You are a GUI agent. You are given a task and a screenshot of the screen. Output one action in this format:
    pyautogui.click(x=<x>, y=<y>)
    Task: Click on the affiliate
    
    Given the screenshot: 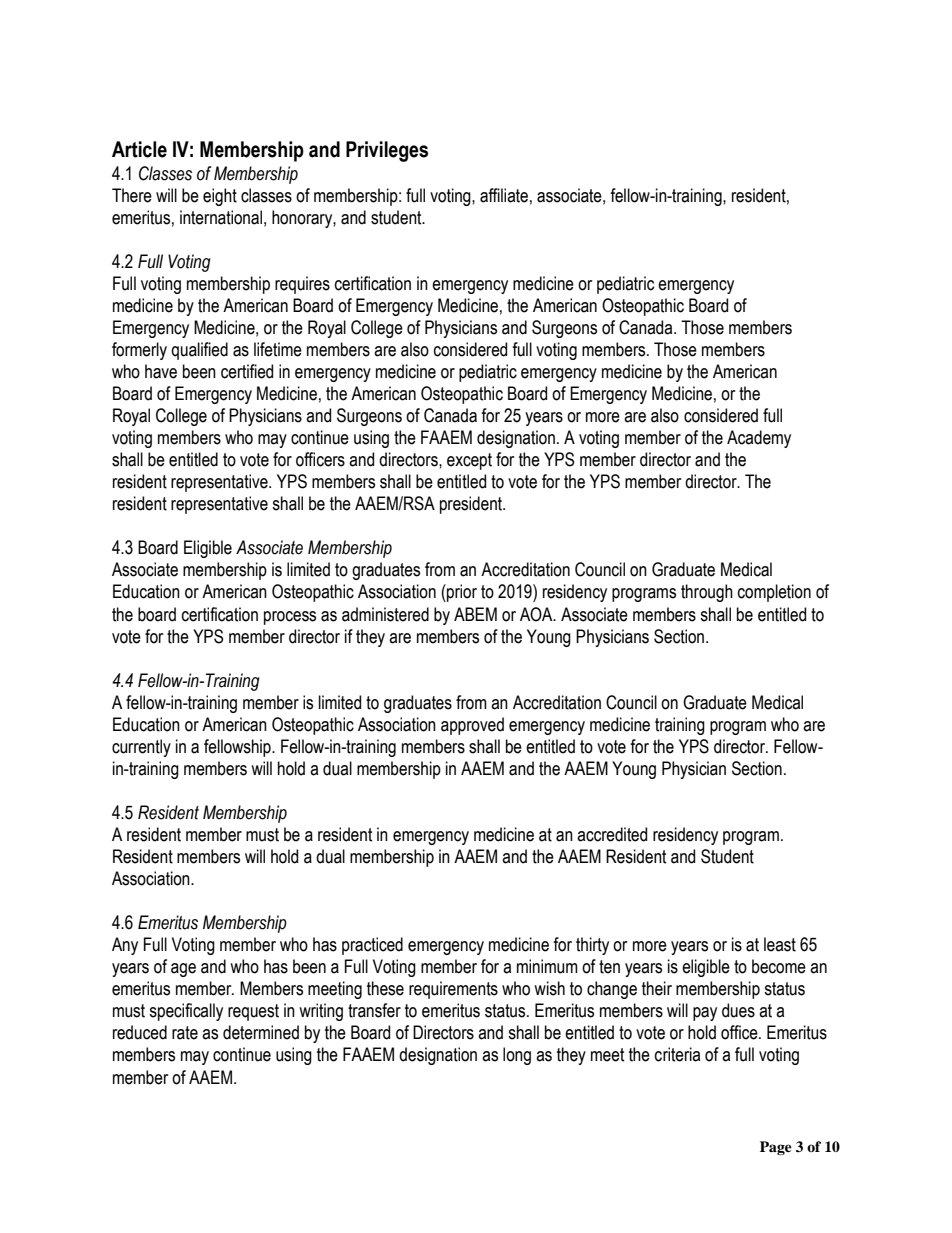 What is the action you would take?
    pyautogui.click(x=504, y=195)
